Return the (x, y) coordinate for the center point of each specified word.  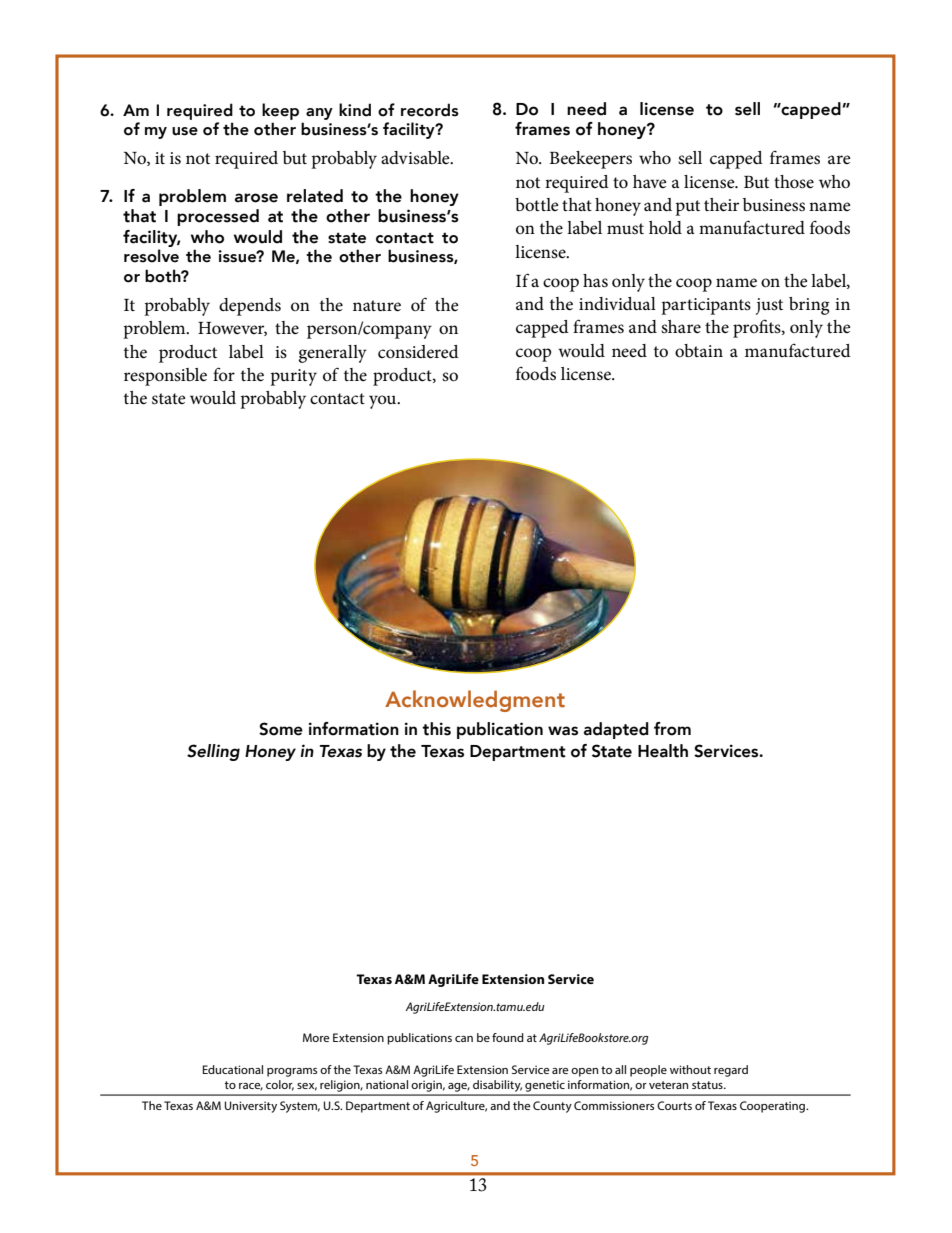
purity (293, 377)
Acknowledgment (475, 701)
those (794, 182)
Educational (233, 1069)
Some (281, 729)
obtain (699, 351)
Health (663, 751)
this (436, 729)
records (430, 110)
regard (731, 1071)
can (464, 1039)
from (672, 729)
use (185, 131)
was (563, 731)
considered (418, 352)
